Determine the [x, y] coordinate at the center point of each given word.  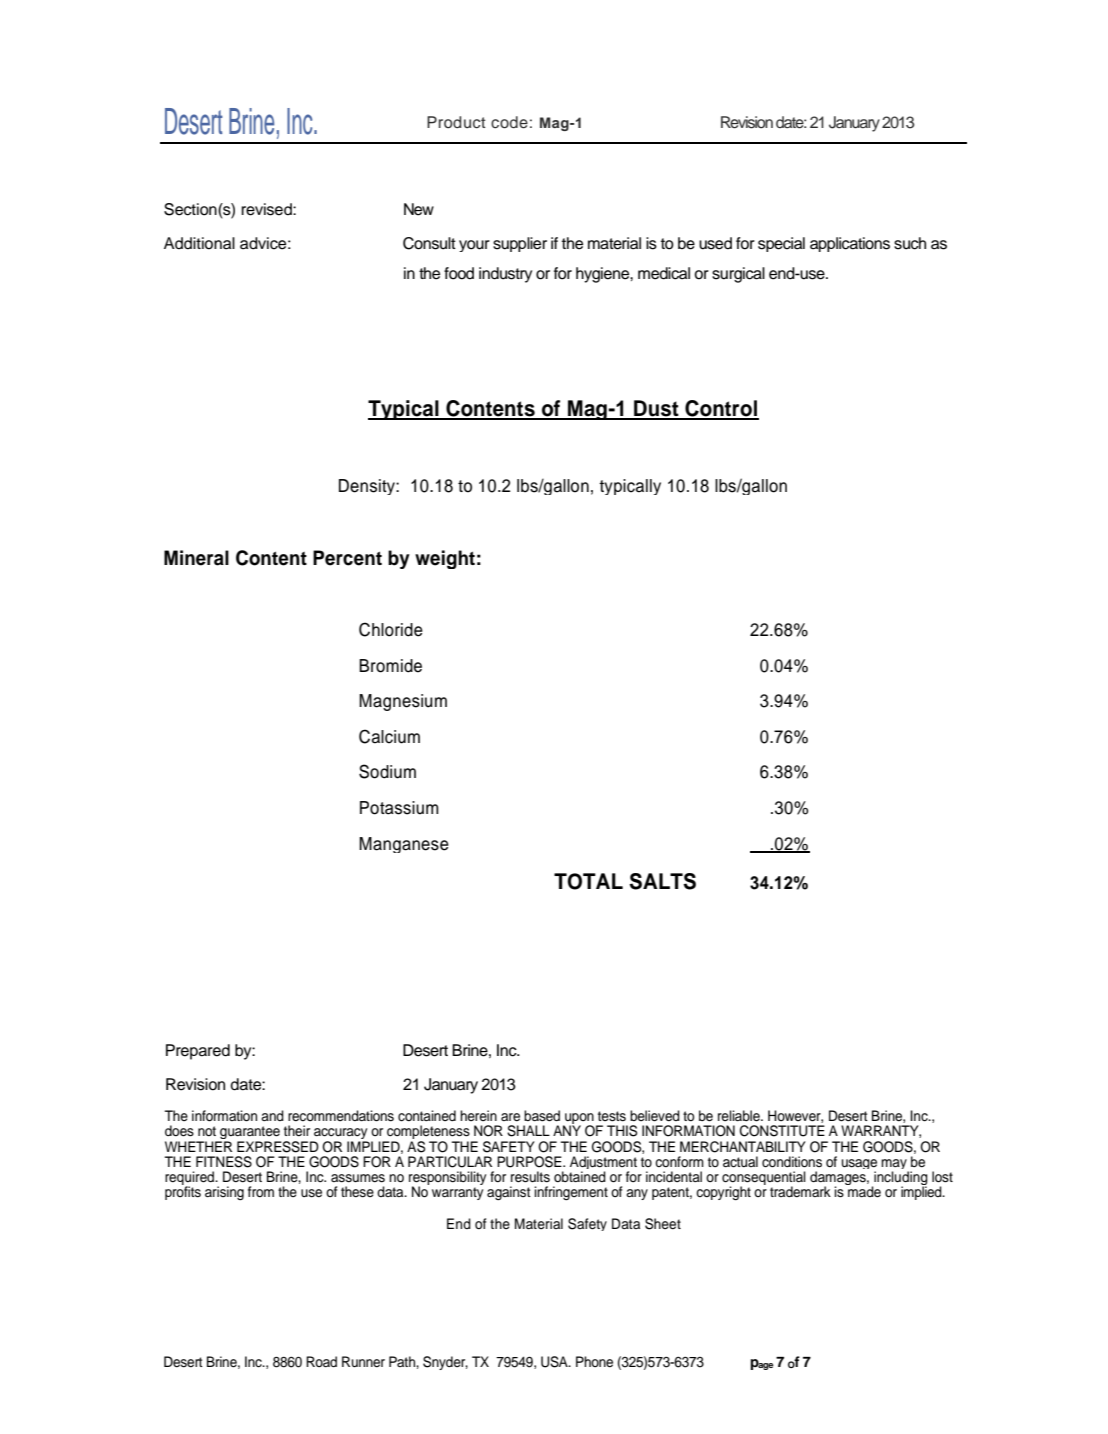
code [509, 122]
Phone [594, 1362]
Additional [199, 243]
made [863, 1191]
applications [850, 244]
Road [321, 1361]
